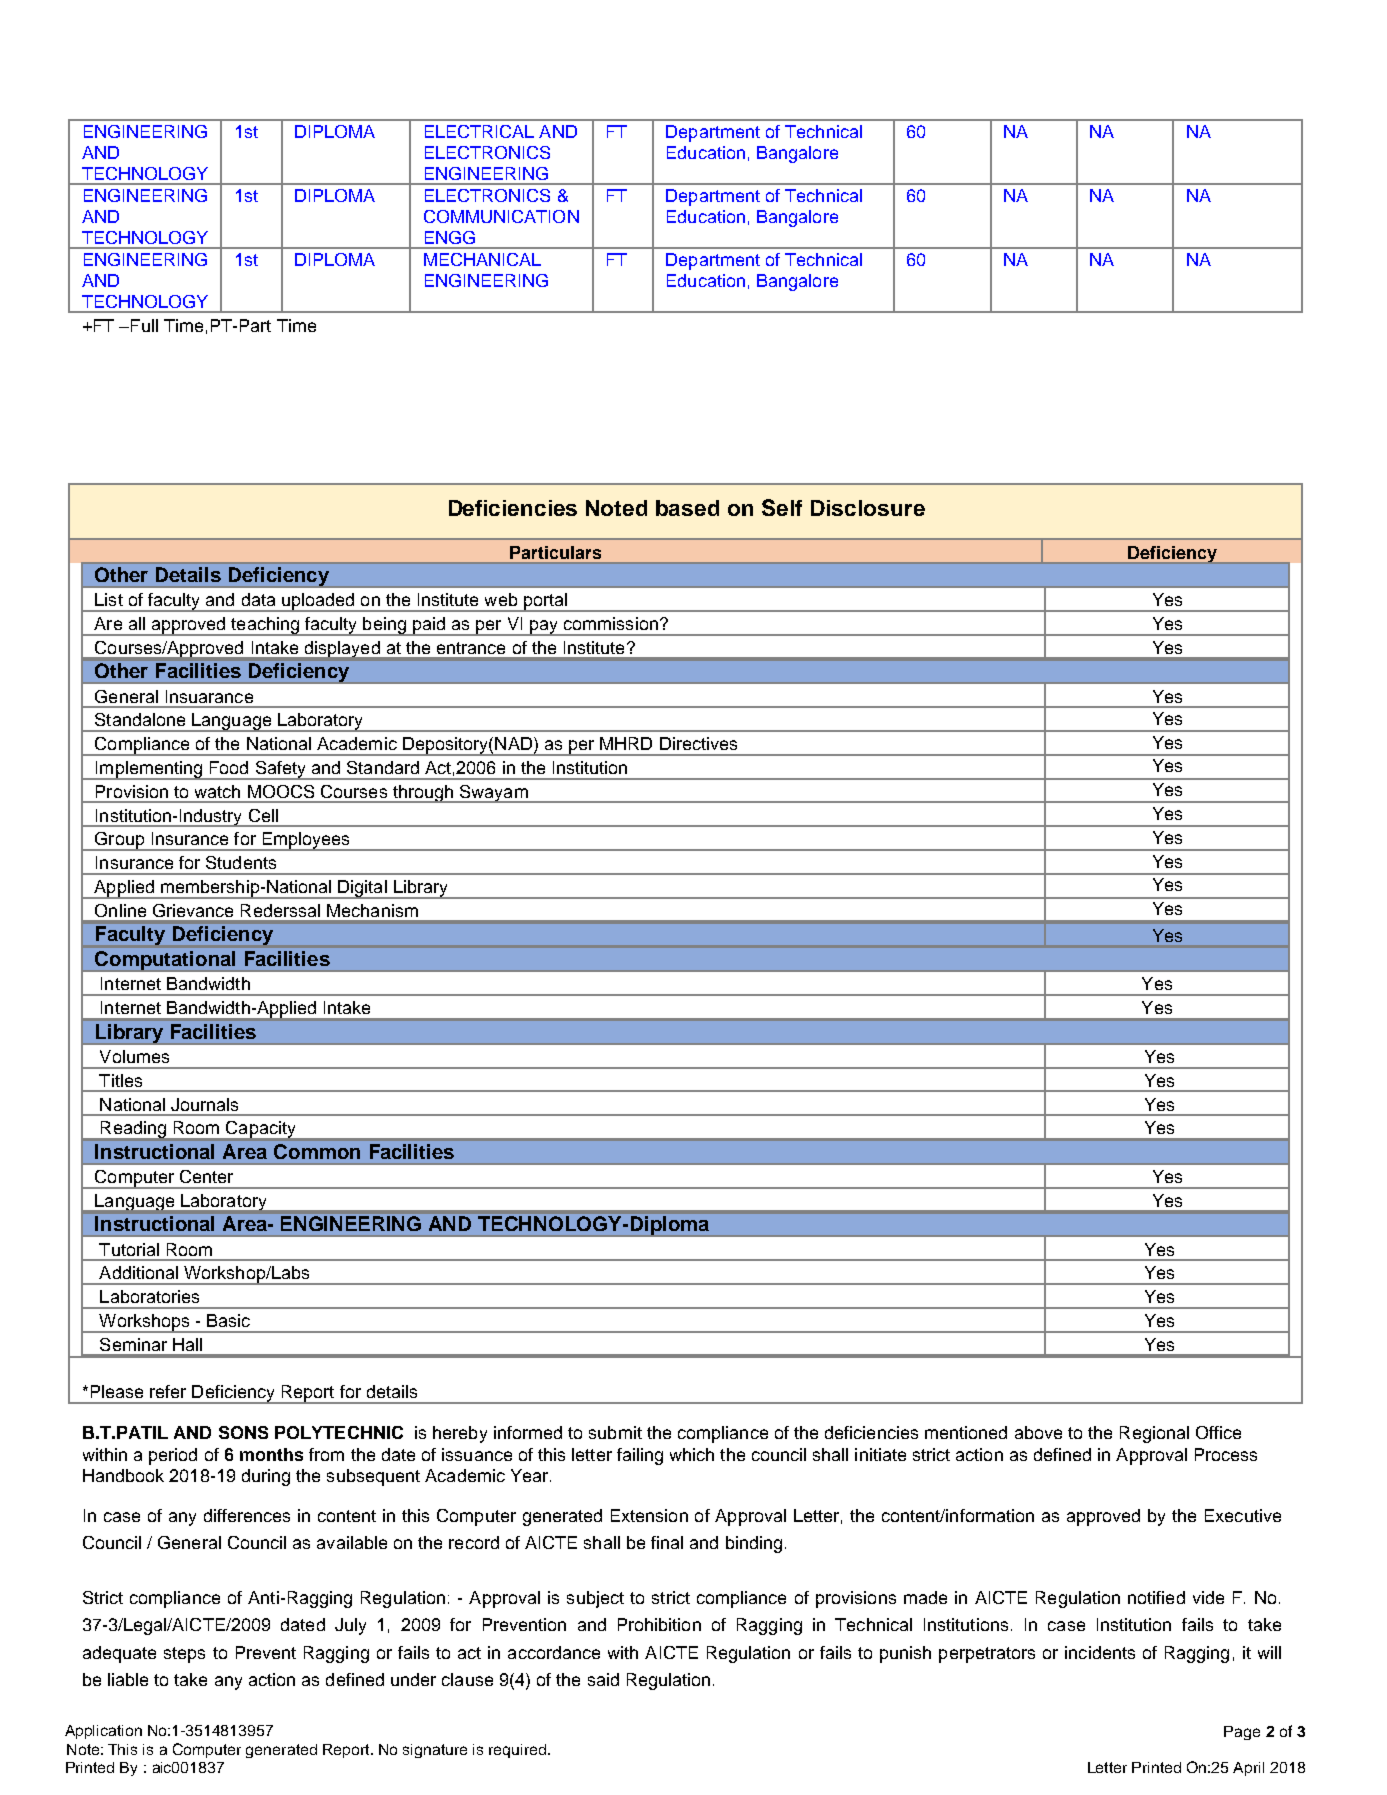 This screenshot has width=1387, height=1795. Describe the element at coordinates (687, 508) in the screenshot. I see `based` at that location.
